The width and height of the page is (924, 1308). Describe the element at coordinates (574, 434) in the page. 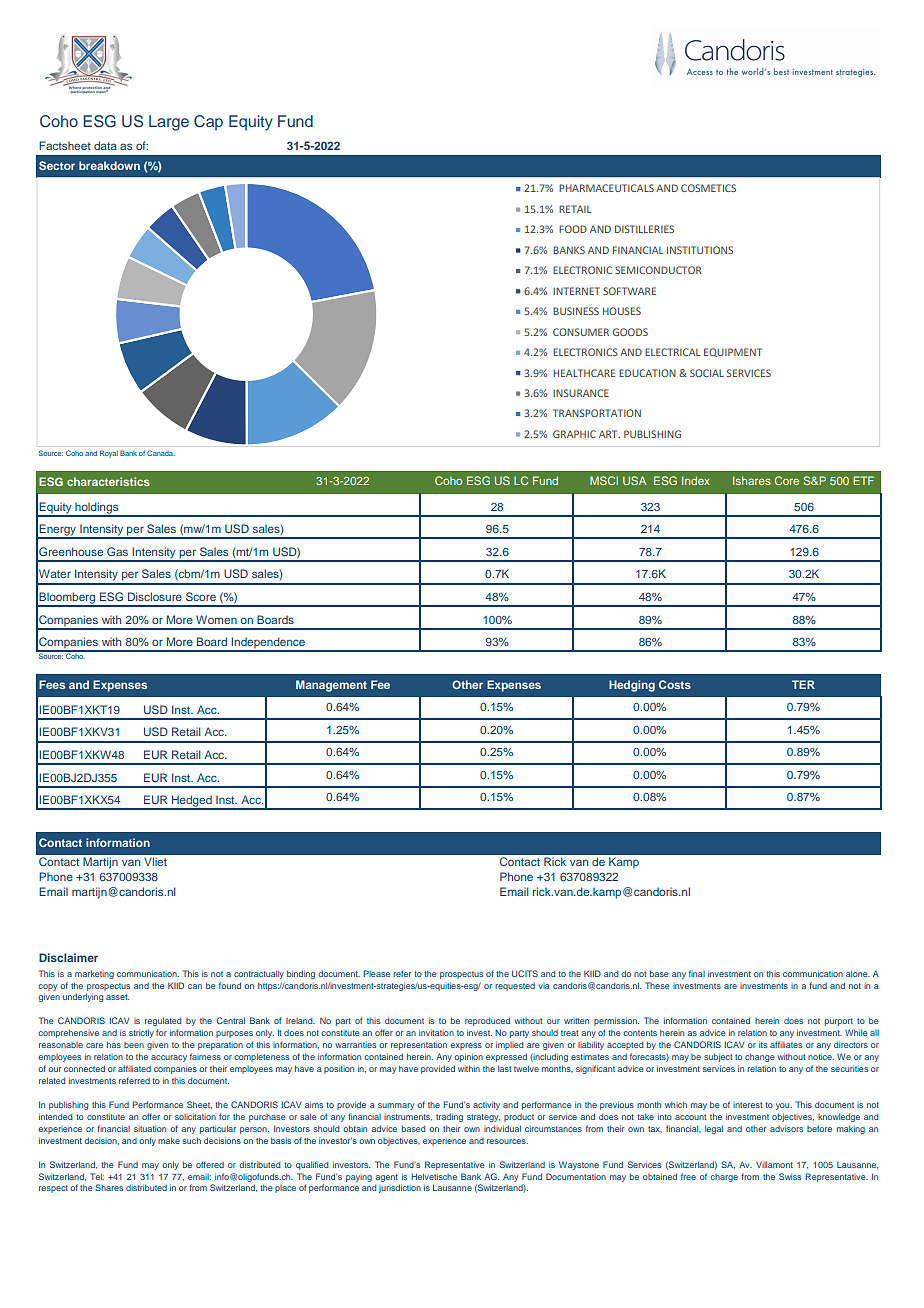

I see `GRAPHIC` at that location.
